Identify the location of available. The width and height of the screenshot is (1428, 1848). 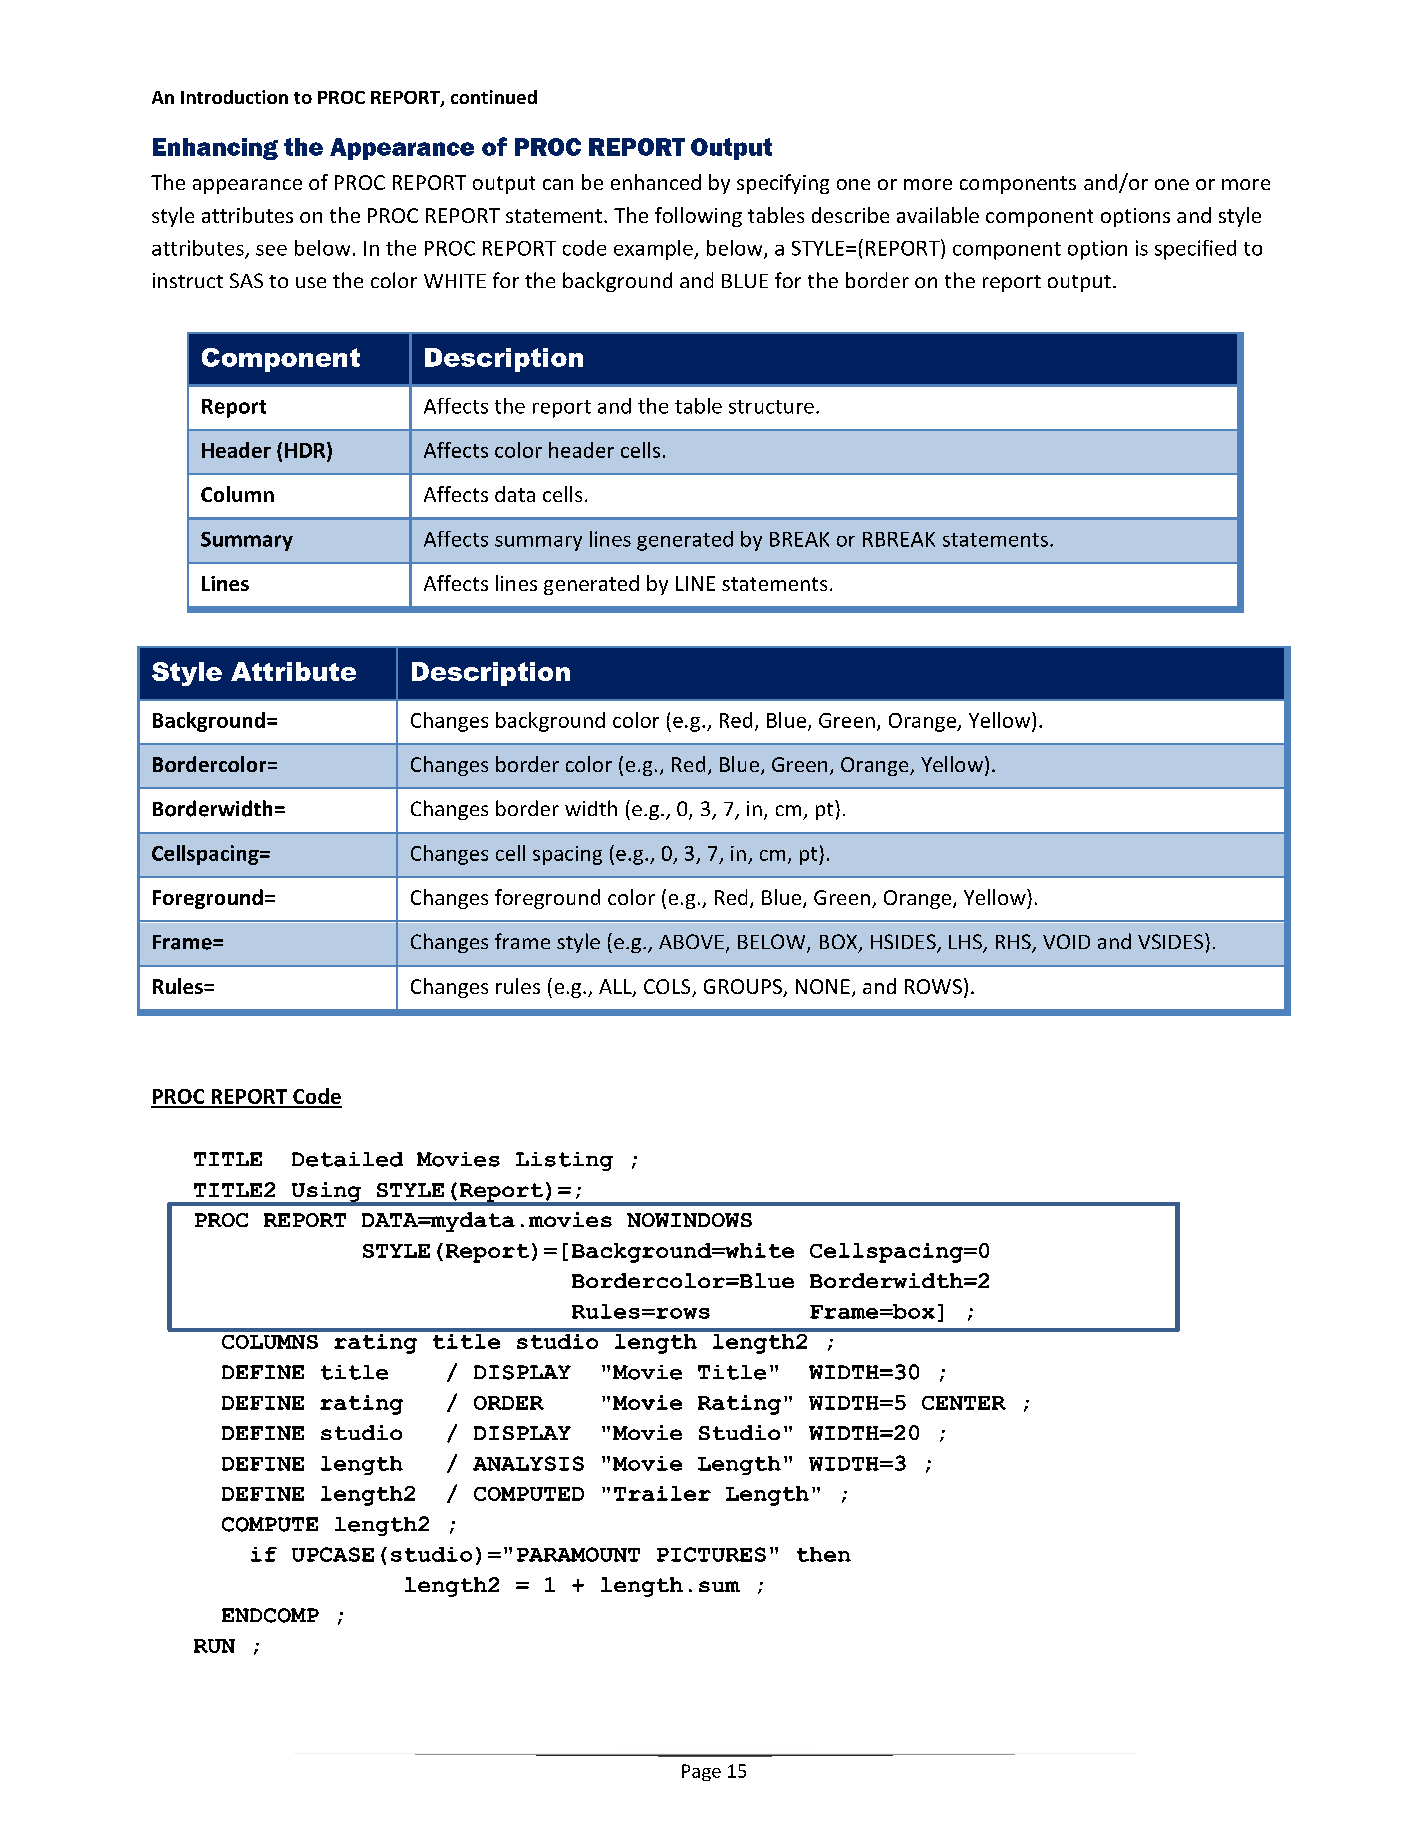
(938, 215).
